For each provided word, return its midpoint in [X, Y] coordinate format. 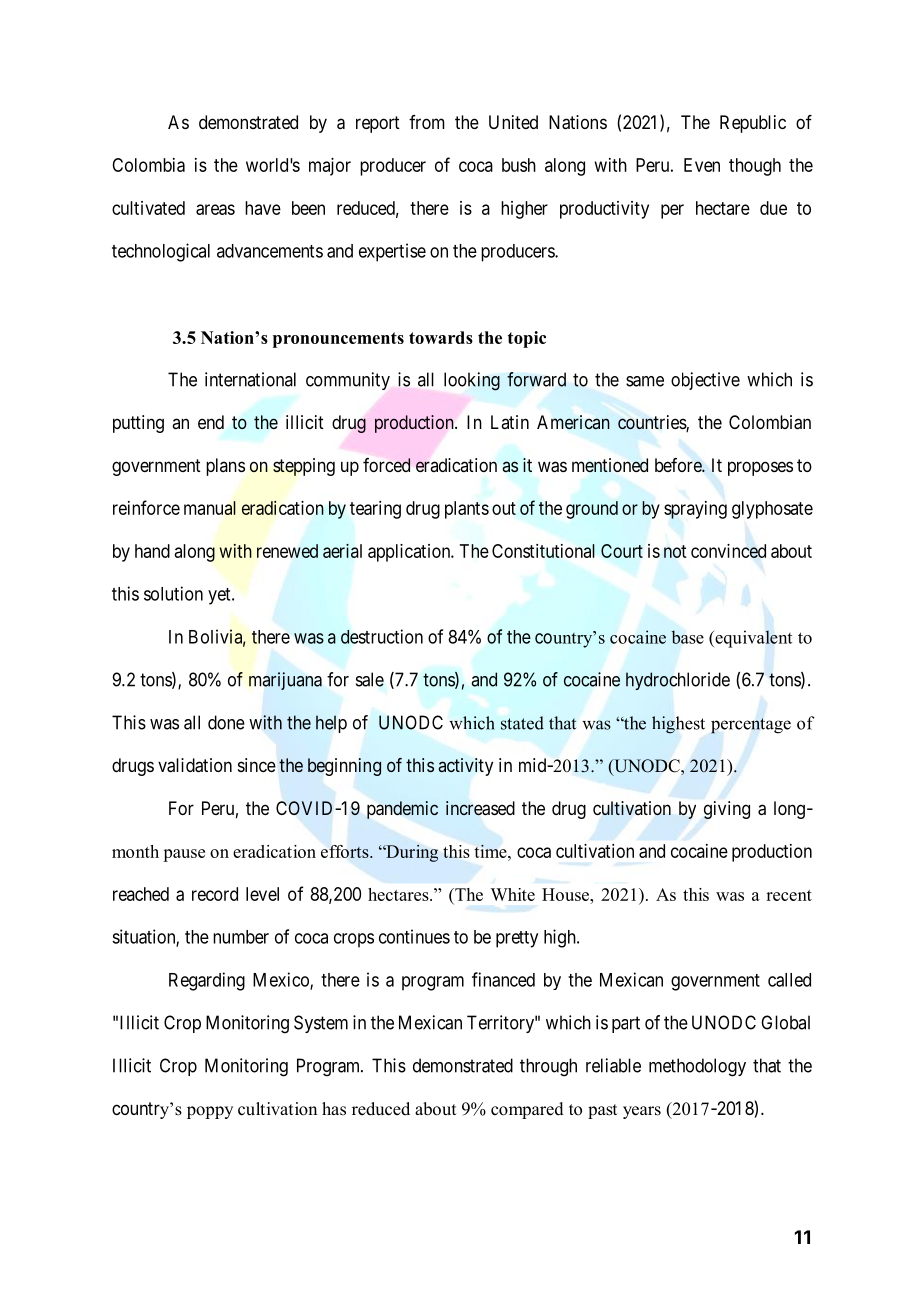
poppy [210, 1112]
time [491, 851]
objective [705, 381]
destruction [382, 636]
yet [220, 596]
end [211, 422]
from [427, 122]
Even [702, 165]
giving [727, 810]
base [687, 637]
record [215, 894]
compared [527, 1110]
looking [472, 381]
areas [215, 209]
